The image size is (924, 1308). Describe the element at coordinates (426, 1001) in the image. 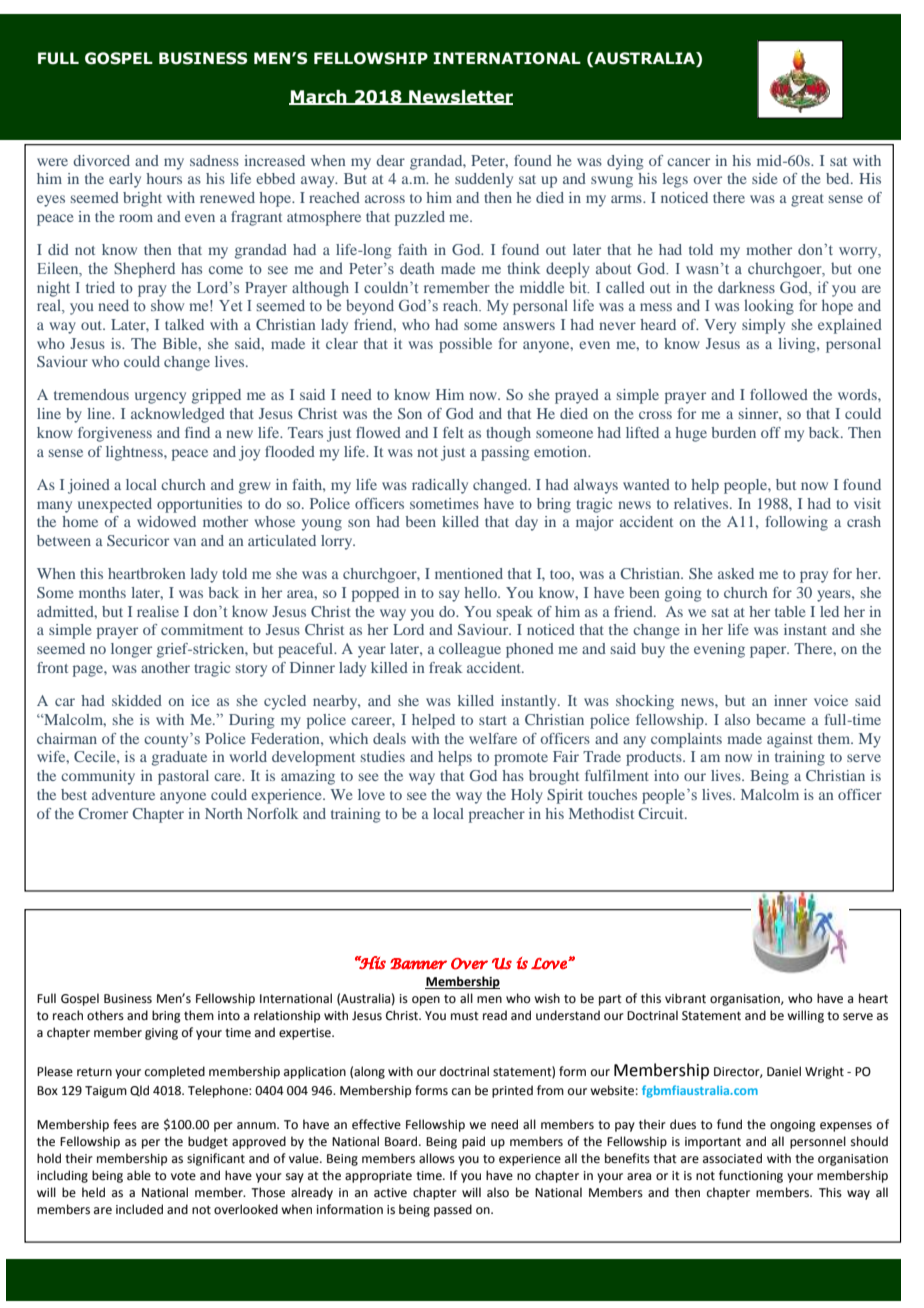

I see `open` at that location.
